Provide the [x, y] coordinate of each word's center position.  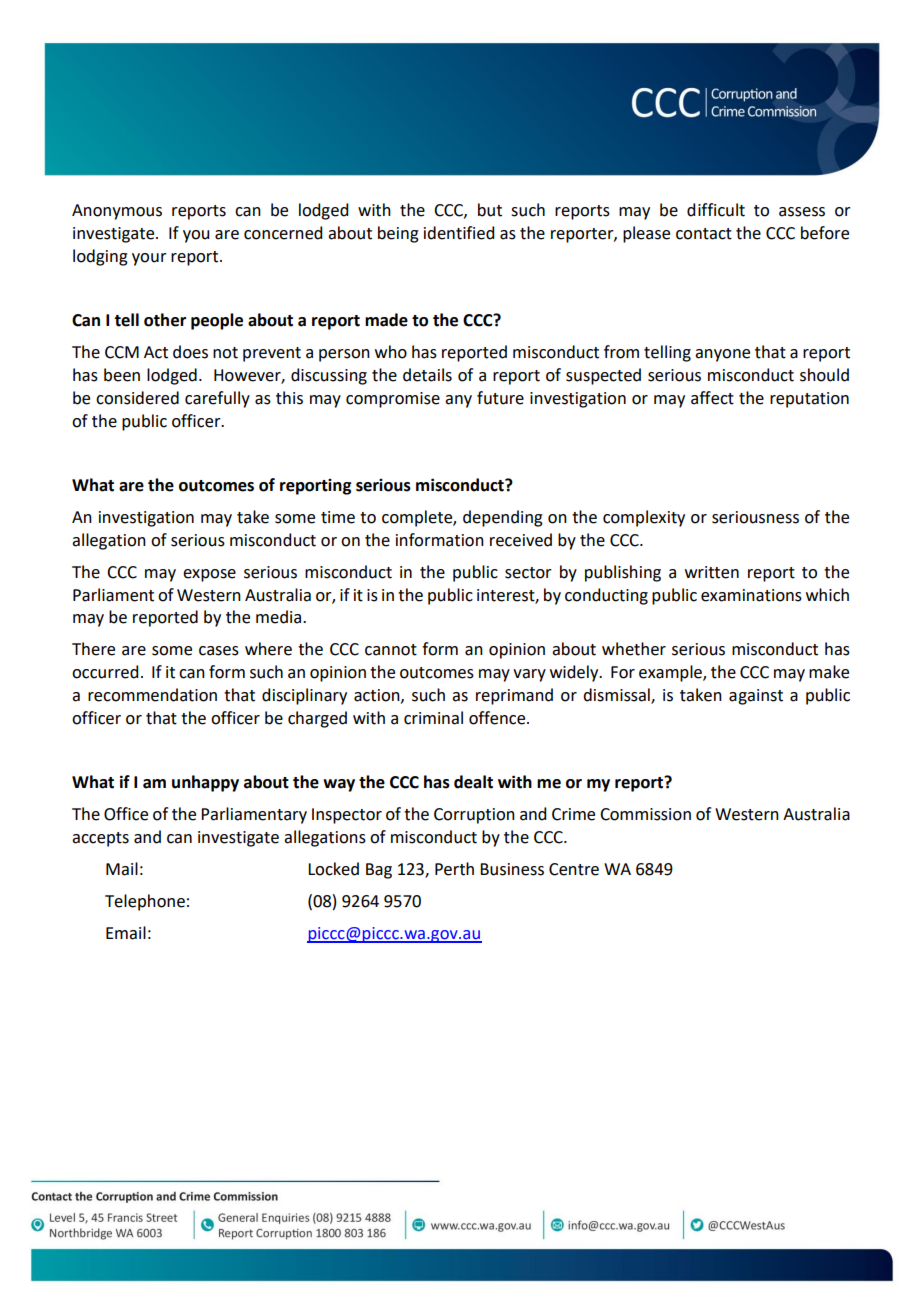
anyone [722, 355]
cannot [391, 650]
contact [704, 234]
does [190, 352]
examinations [751, 595]
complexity [644, 518]
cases [219, 651]
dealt [473, 782]
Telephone [145, 902]
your [149, 259]
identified [459, 233]
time [338, 517]
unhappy [205, 783]
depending [503, 518]
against [756, 697]
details [427, 375]
